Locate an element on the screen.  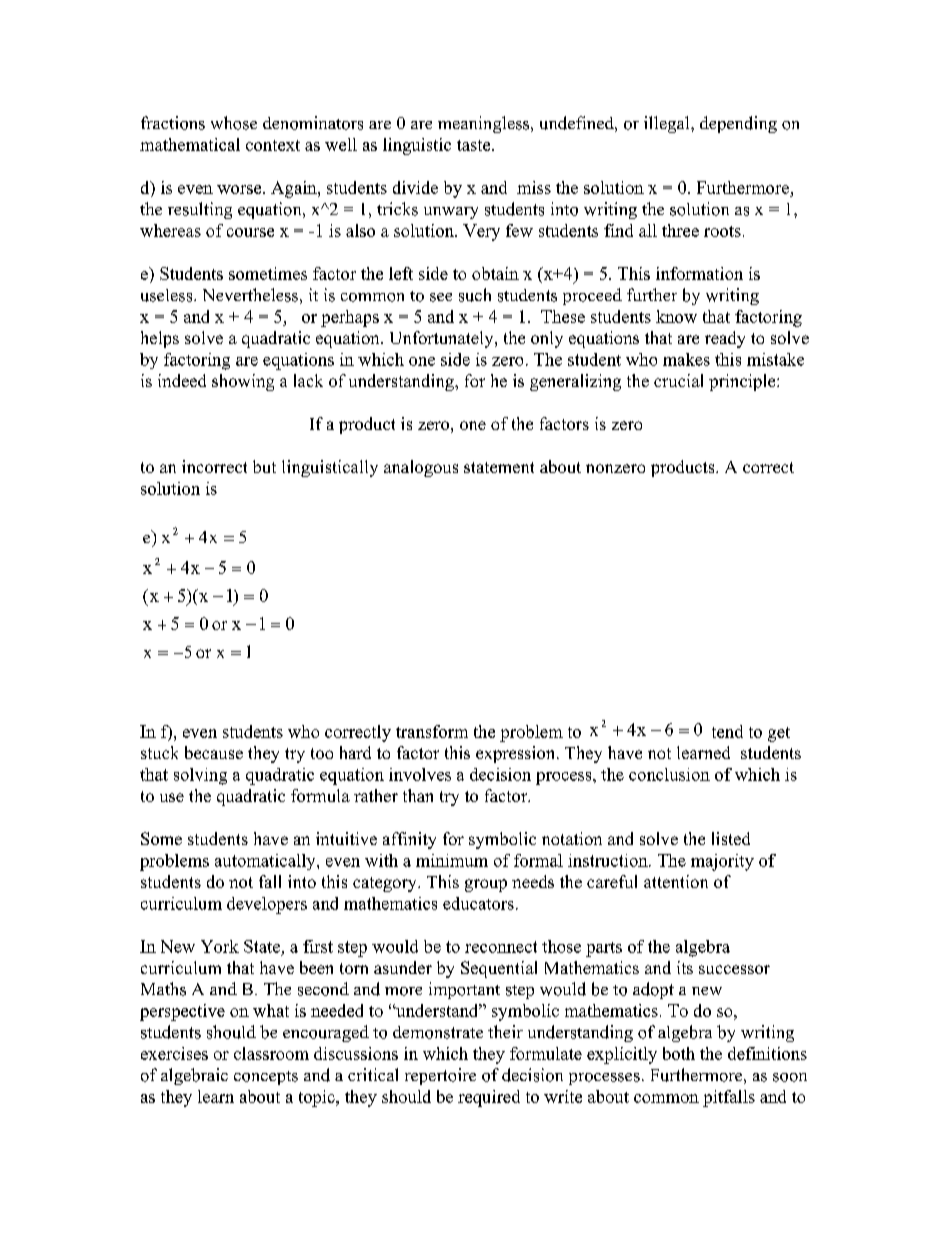
depending is located at coordinates (738, 124).
